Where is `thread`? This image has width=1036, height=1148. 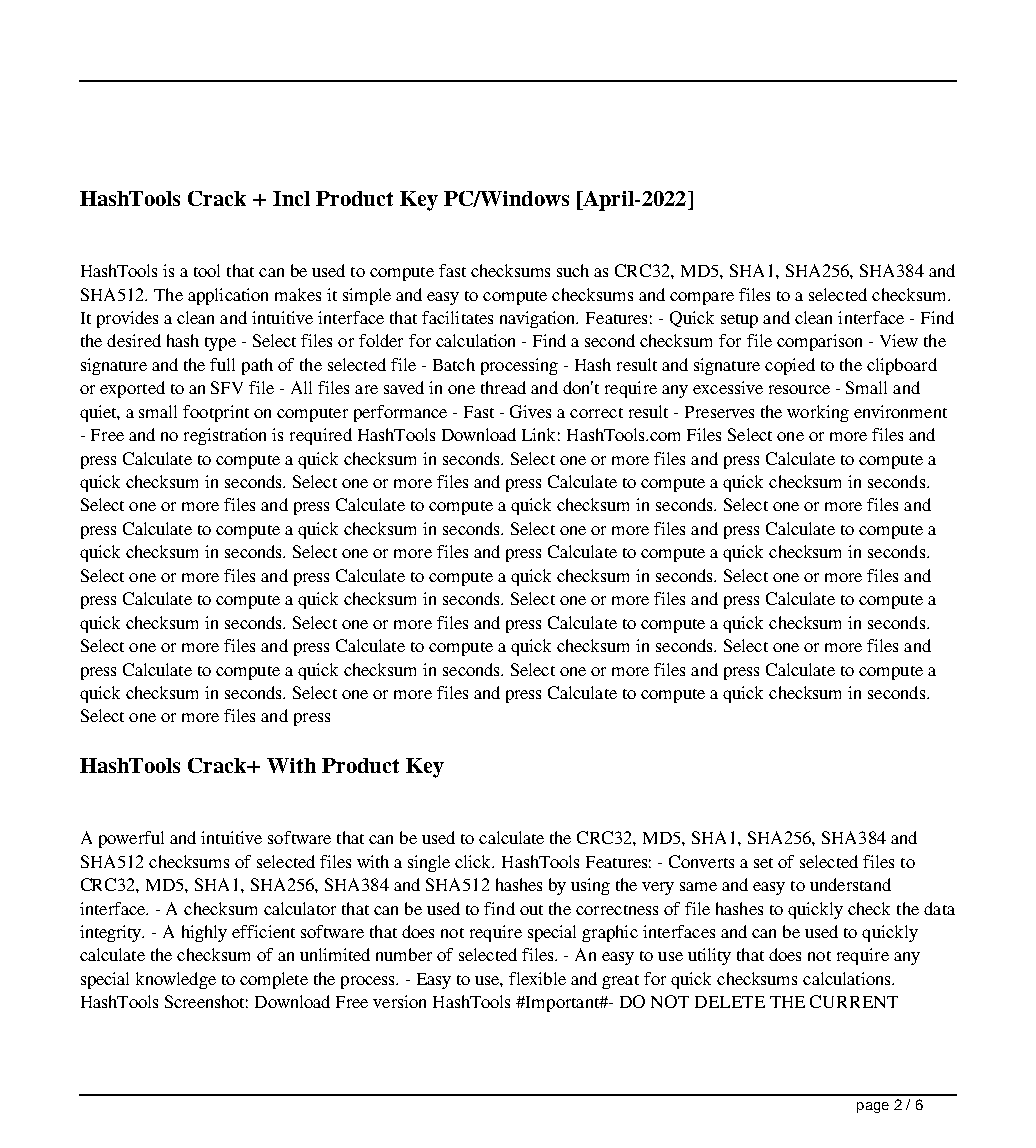 thread is located at coordinates (503, 387).
